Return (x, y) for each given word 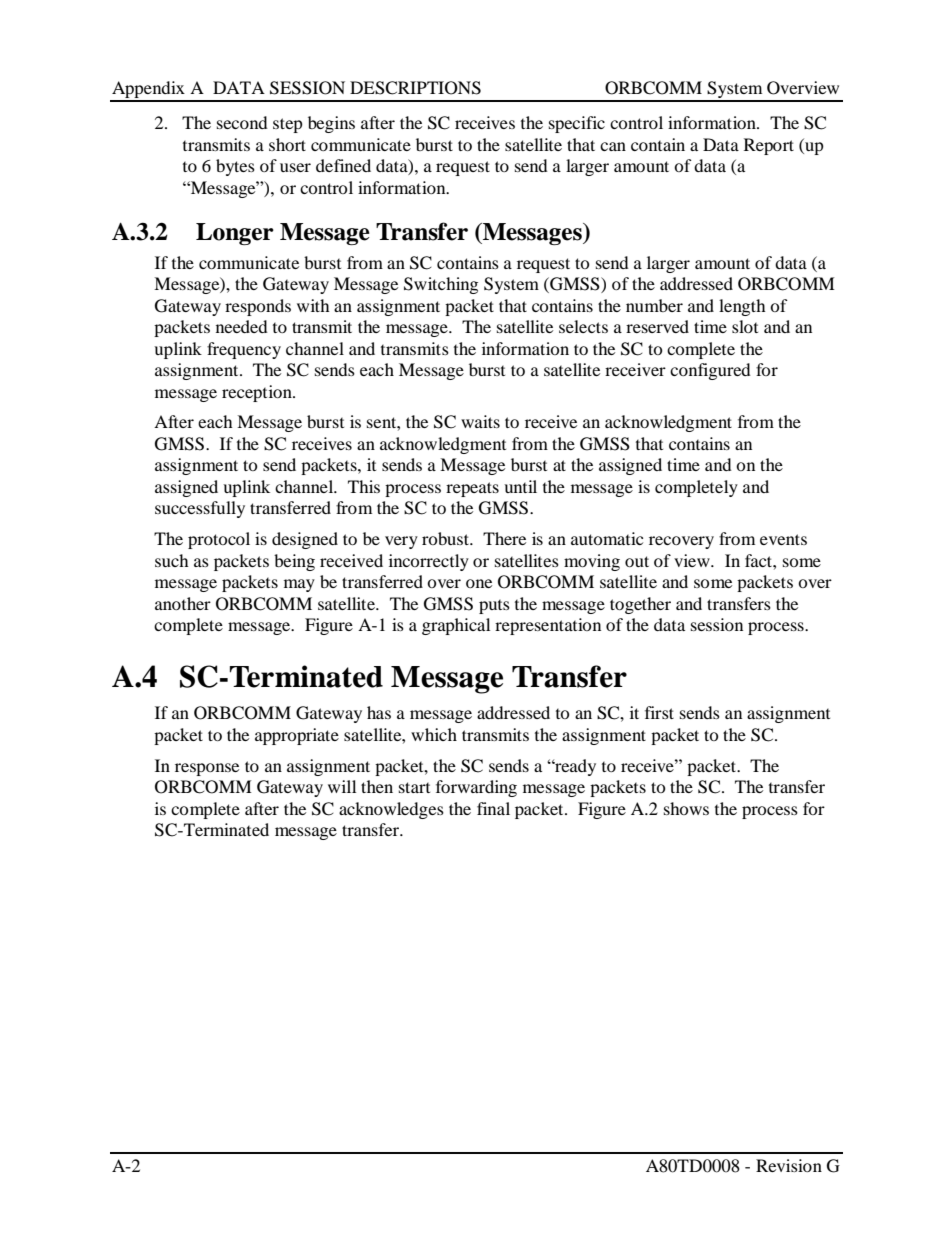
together (640, 605)
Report (769, 146)
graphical (456, 626)
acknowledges (391, 810)
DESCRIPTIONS (415, 88)
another (183, 603)
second (242, 122)
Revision (789, 1165)
